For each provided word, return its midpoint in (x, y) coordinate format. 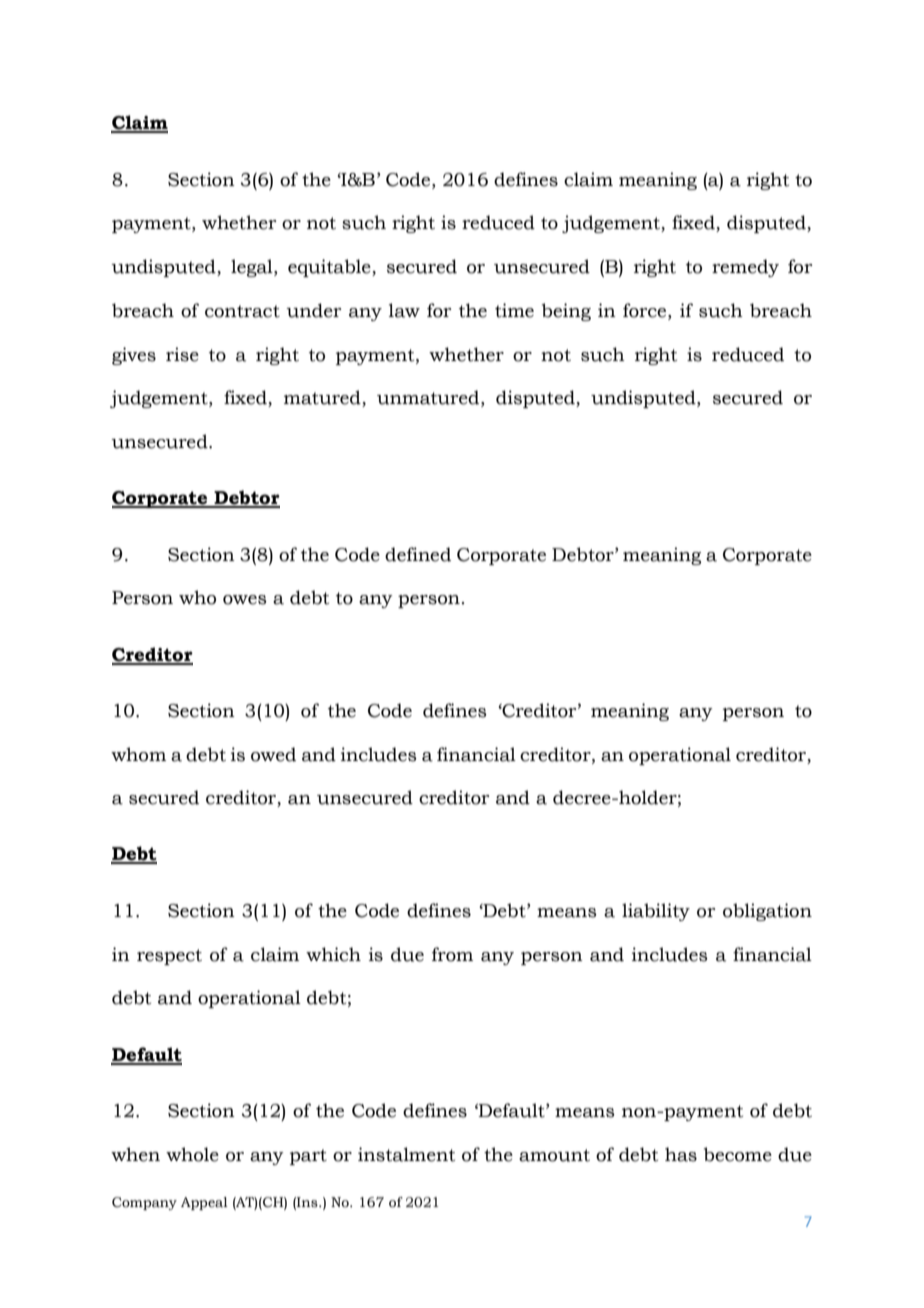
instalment (406, 1154)
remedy (745, 268)
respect (169, 957)
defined (418, 554)
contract (242, 311)
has (681, 1154)
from (452, 954)
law (404, 310)
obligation (767, 912)
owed (273, 754)
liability (656, 912)
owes (245, 600)
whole (192, 1154)
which (333, 954)
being (566, 312)
